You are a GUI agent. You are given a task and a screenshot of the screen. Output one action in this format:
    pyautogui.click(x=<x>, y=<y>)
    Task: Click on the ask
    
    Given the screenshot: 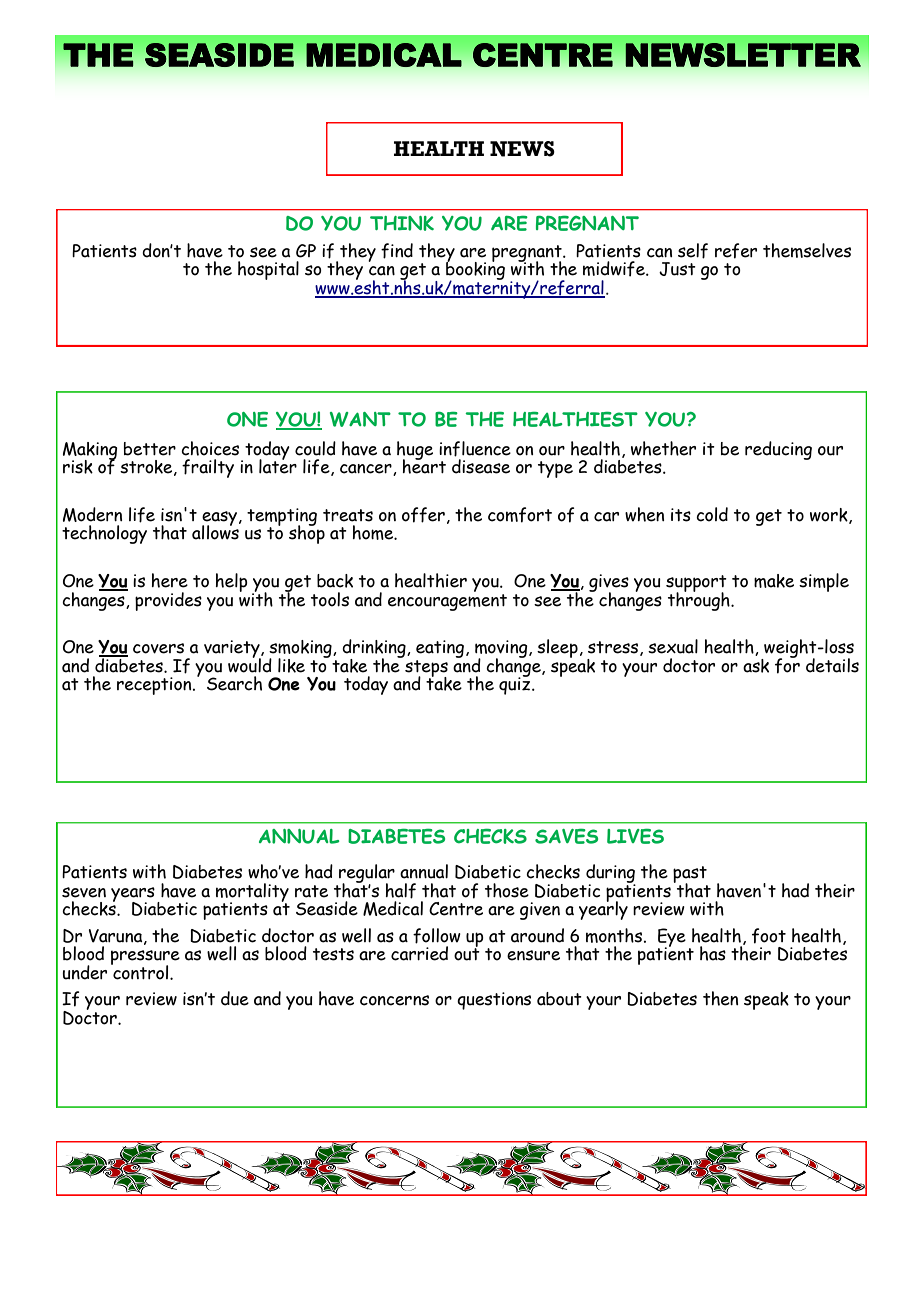 What is the action you would take?
    pyautogui.click(x=756, y=664)
